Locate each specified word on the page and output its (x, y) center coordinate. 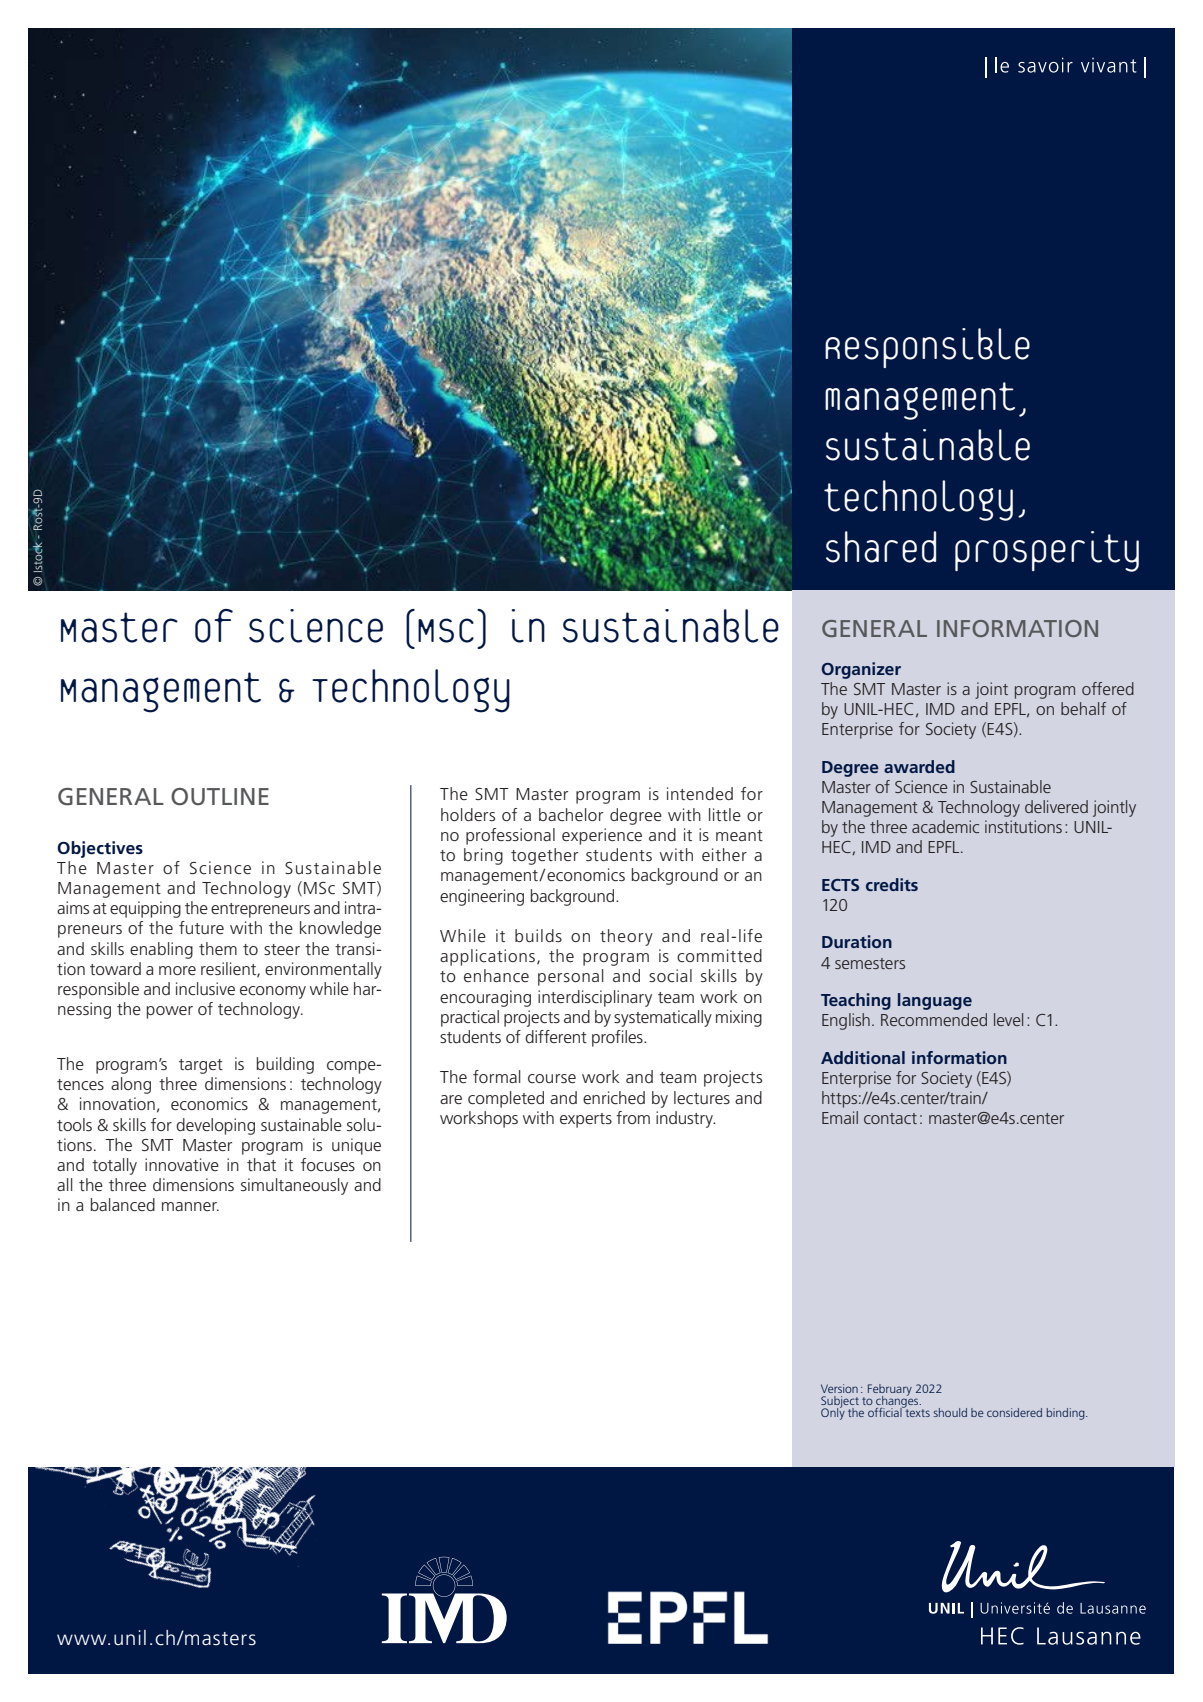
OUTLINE (220, 797)
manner (190, 1206)
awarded (919, 766)
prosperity (1047, 551)
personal (571, 977)
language (935, 1001)
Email (840, 1117)
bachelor (571, 814)
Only (833, 1413)
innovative (182, 1164)
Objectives (100, 849)
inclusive (205, 988)
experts (586, 1120)
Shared (881, 547)
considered (1014, 1412)
